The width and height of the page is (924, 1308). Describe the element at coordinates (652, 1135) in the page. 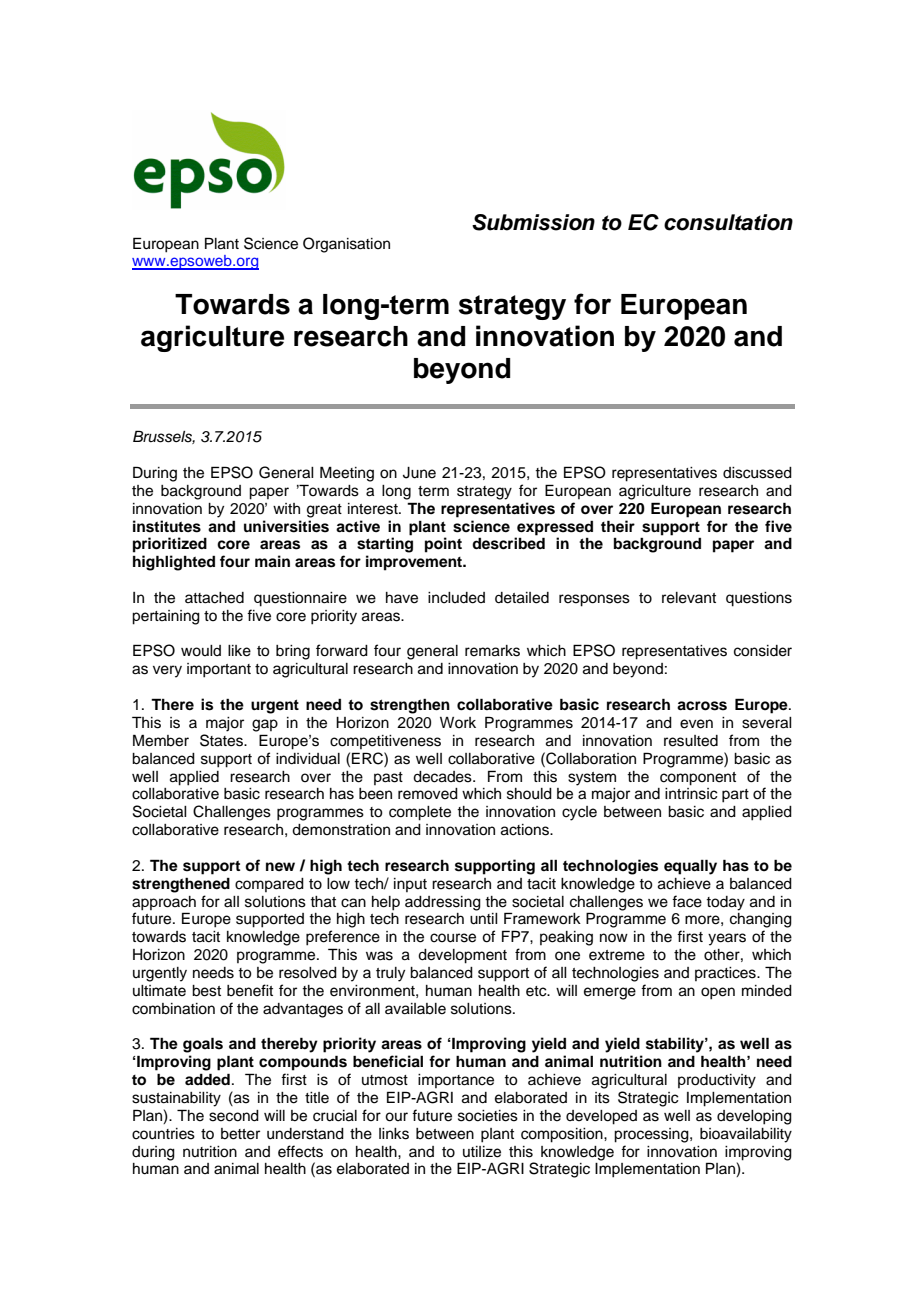

I see `processing` at that location.
